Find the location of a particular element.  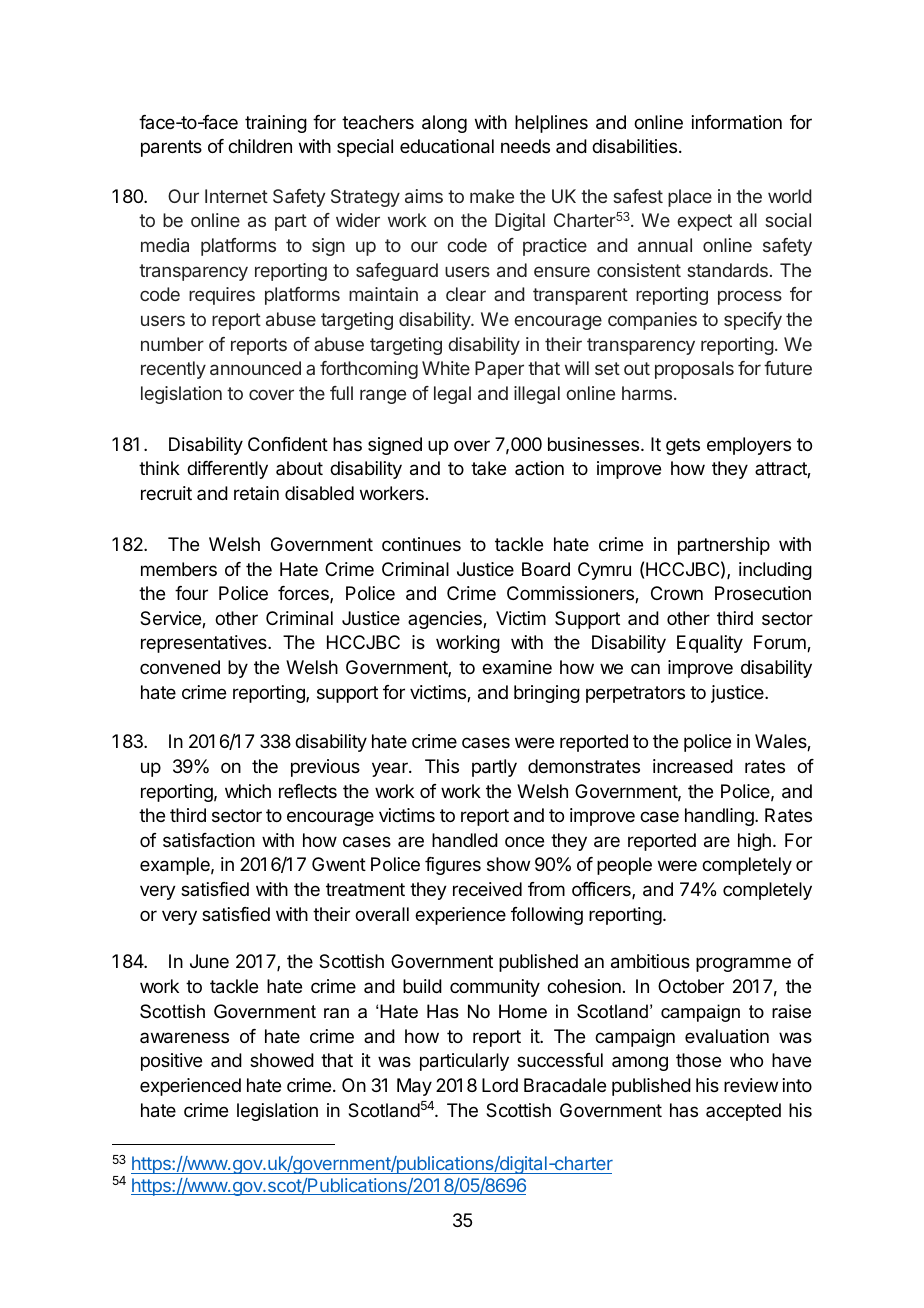

information is located at coordinates (737, 122).
